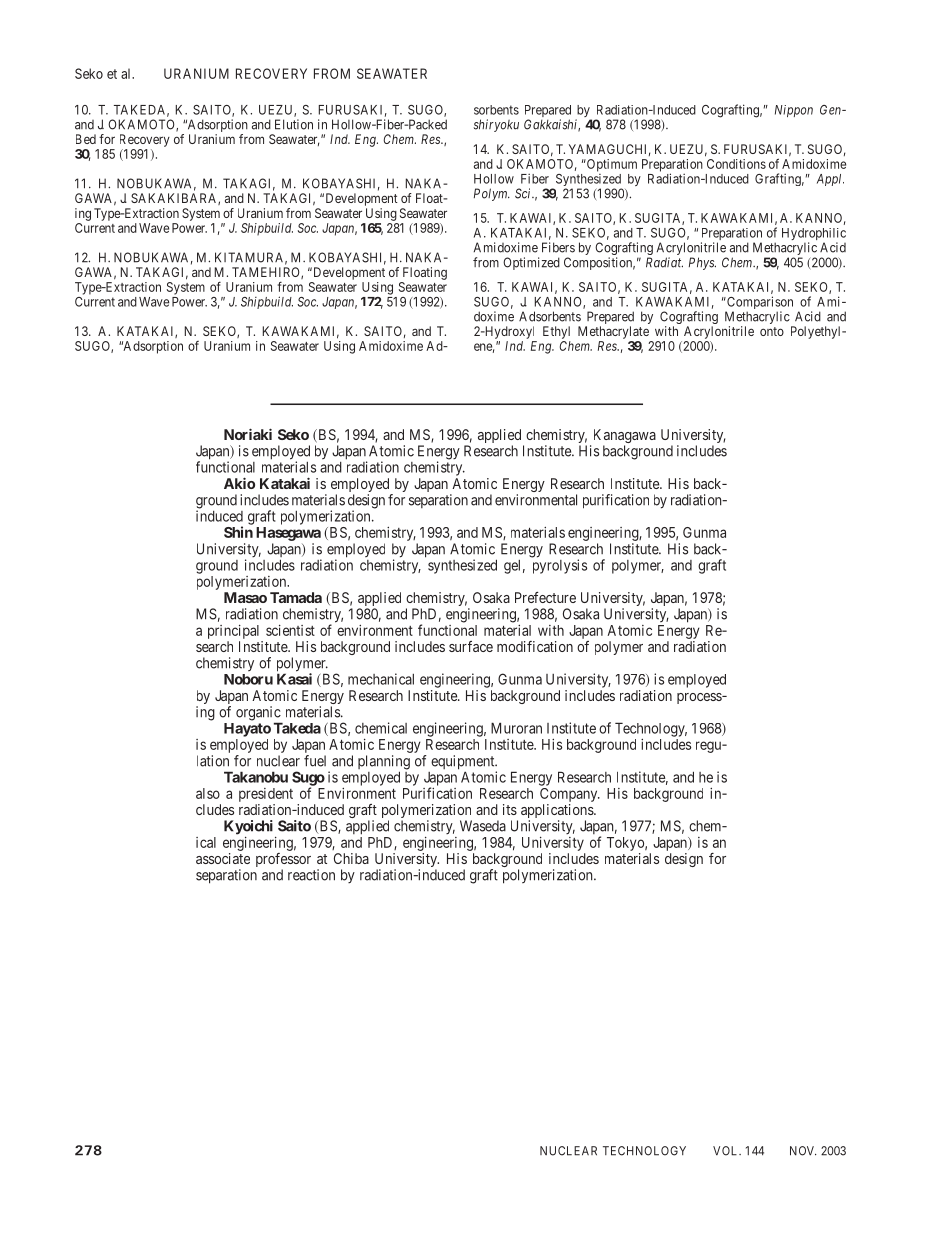 The height and width of the screenshot is (1233, 952). What do you see at coordinates (233, 632) in the screenshot?
I see `principal` at bounding box center [233, 632].
